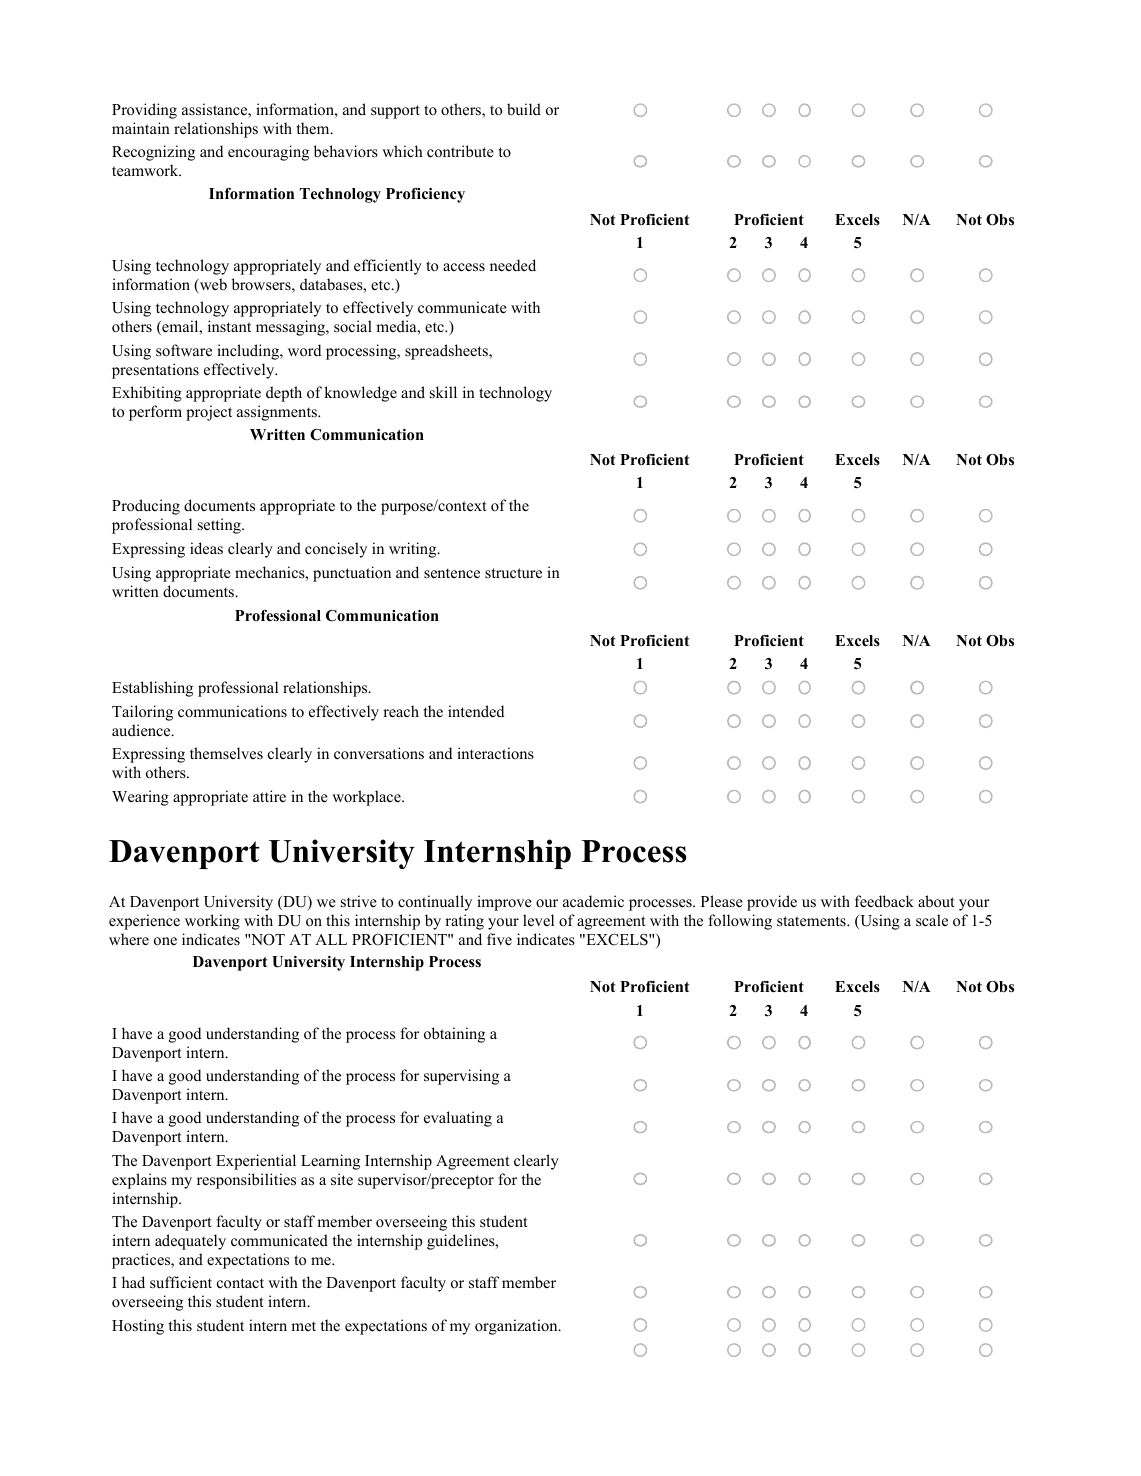 This image has width=1141, height=1476. I want to click on contact, so click(240, 1283).
